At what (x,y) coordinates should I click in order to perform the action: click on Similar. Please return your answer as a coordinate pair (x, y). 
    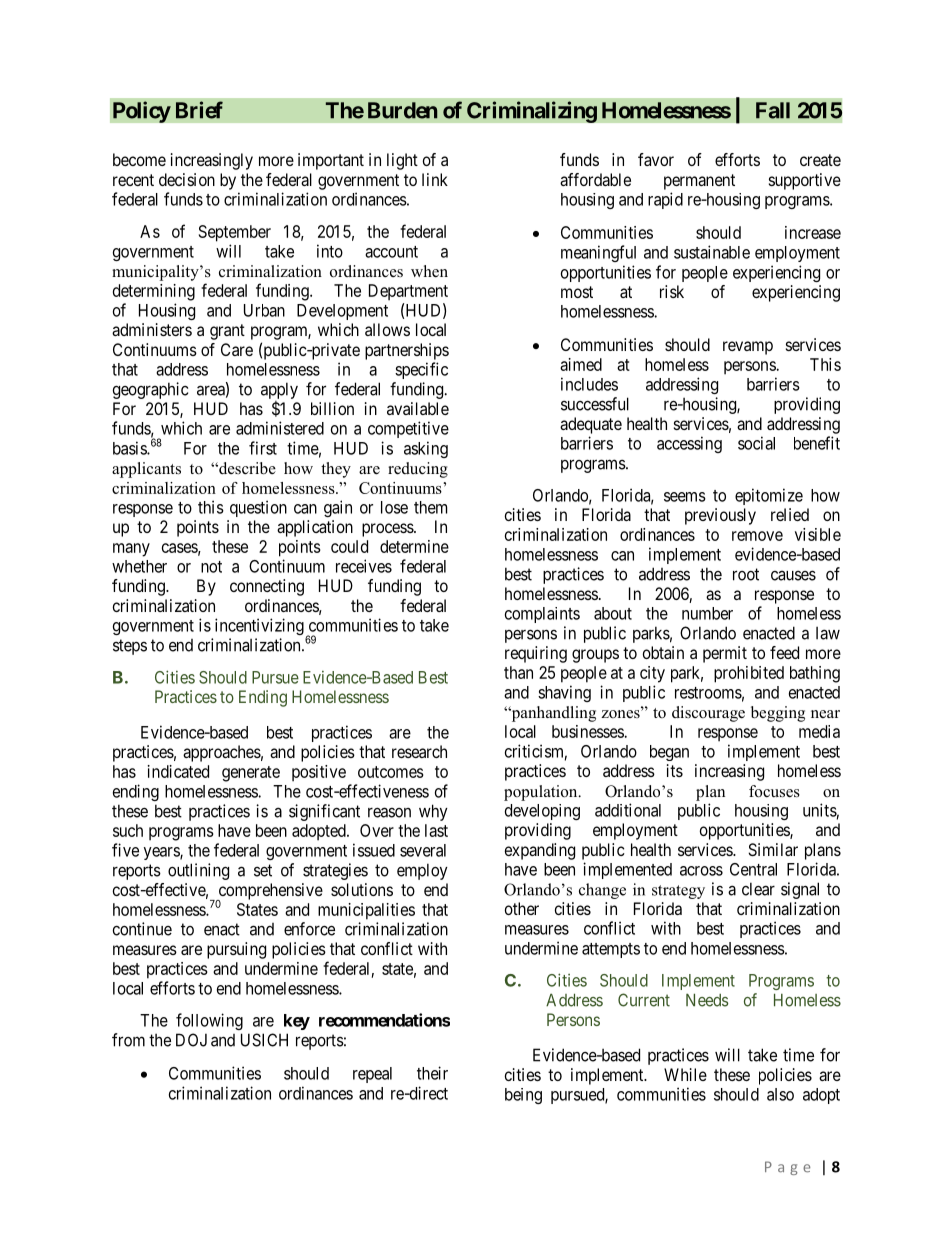
    Looking at the image, I should click on (773, 849).
